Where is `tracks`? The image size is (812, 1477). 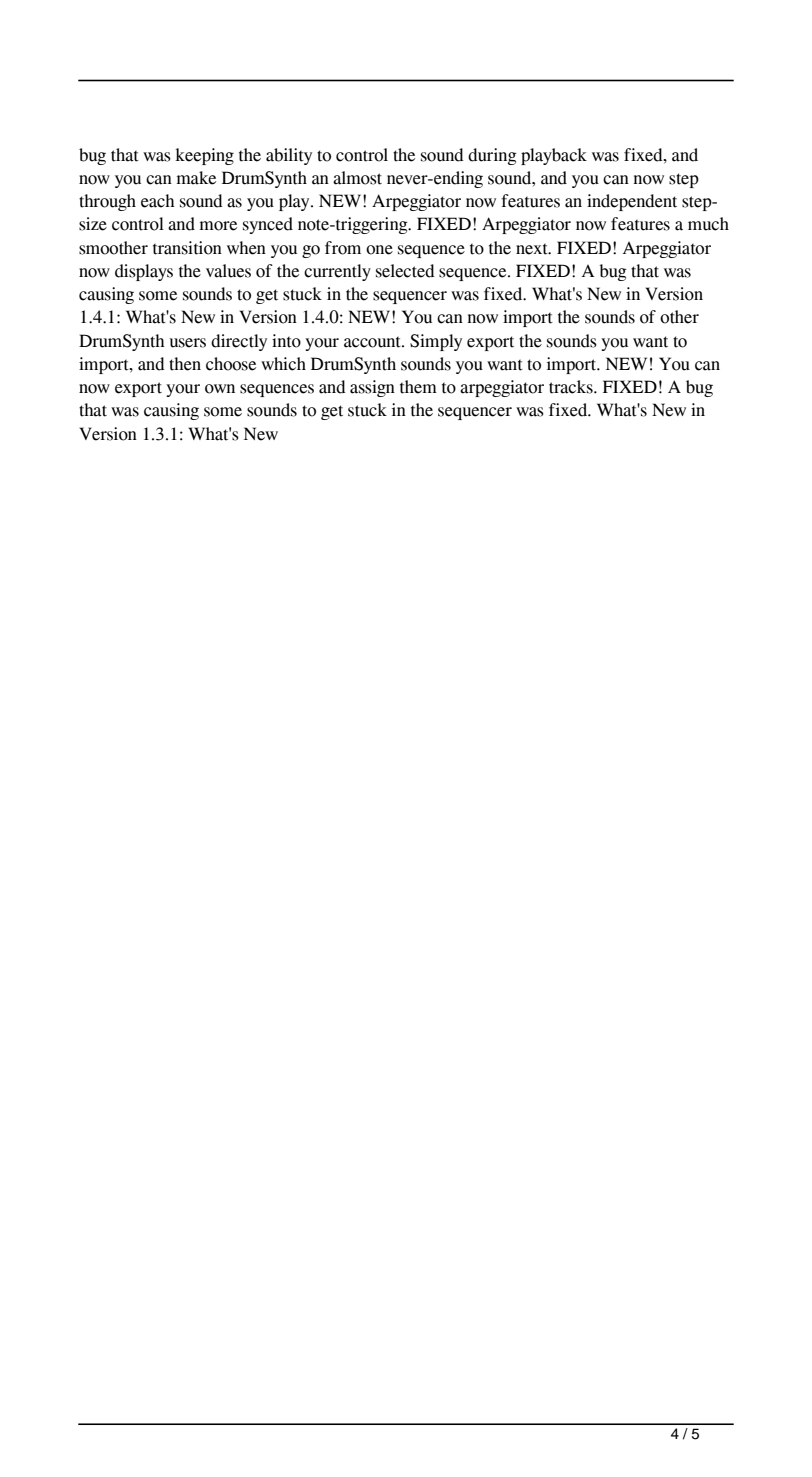
tracks is located at coordinates (572, 387).
